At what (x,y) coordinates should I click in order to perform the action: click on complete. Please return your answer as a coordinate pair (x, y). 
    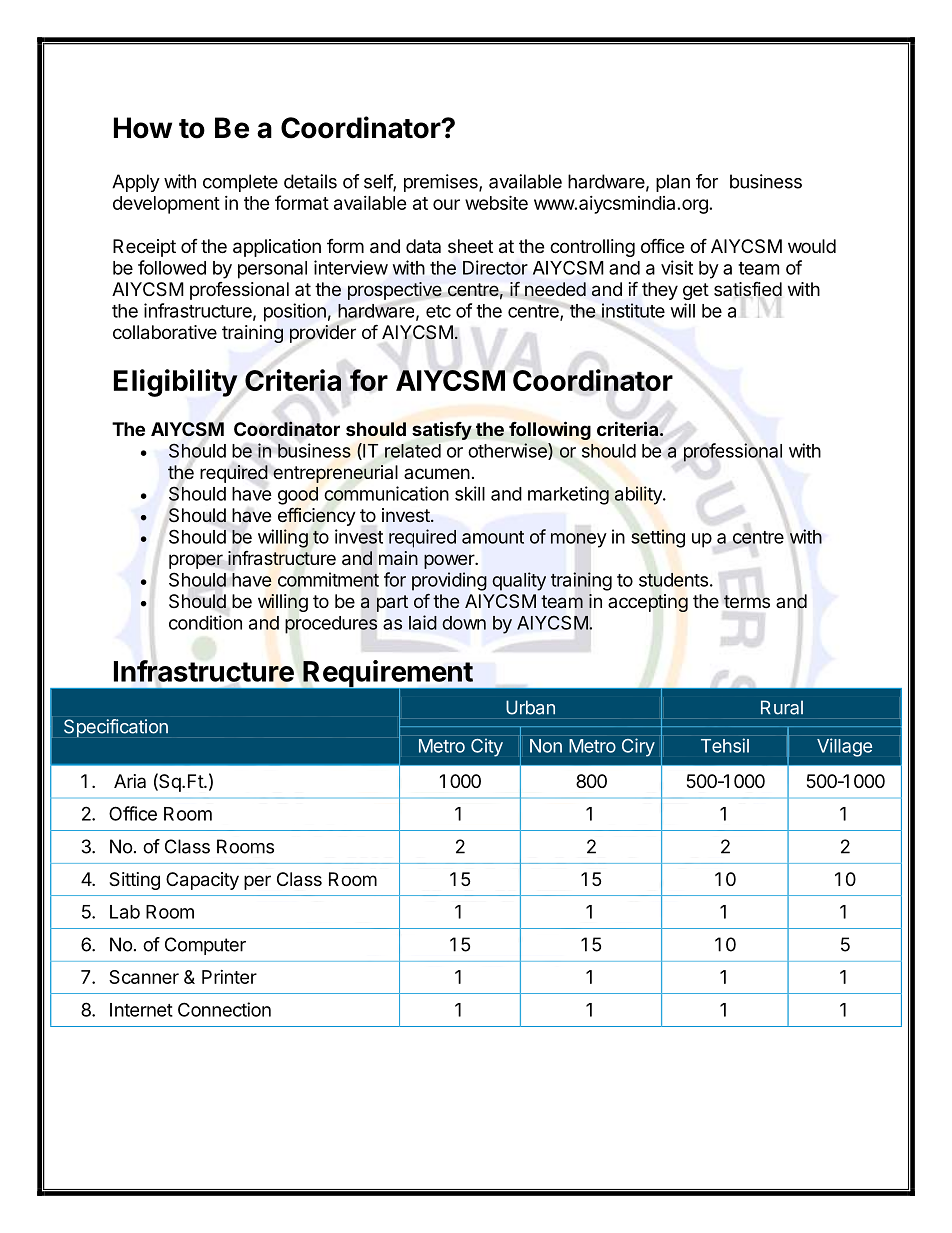
    Looking at the image, I should click on (240, 183).
